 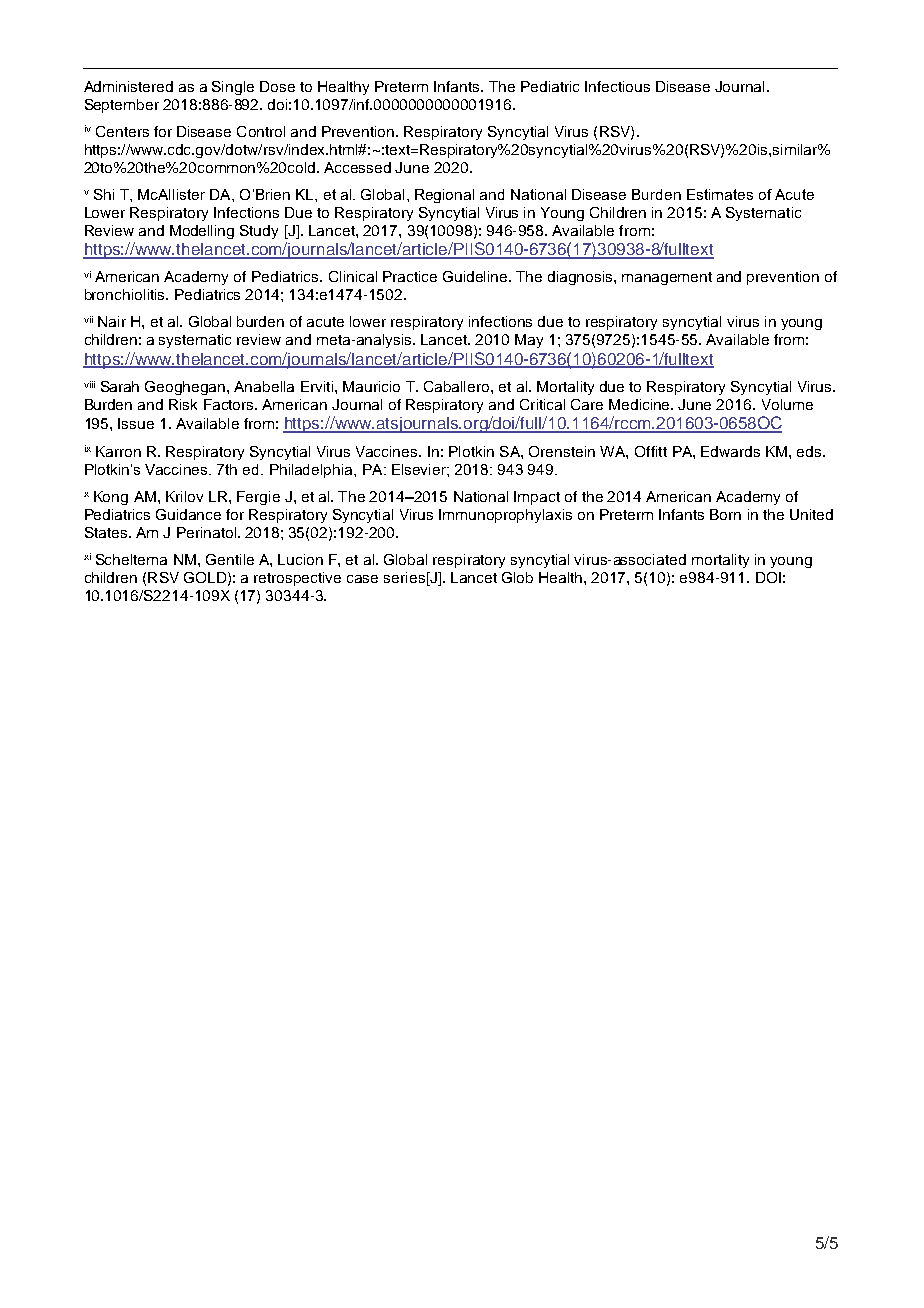 I want to click on diagnosis, so click(x=581, y=278).
